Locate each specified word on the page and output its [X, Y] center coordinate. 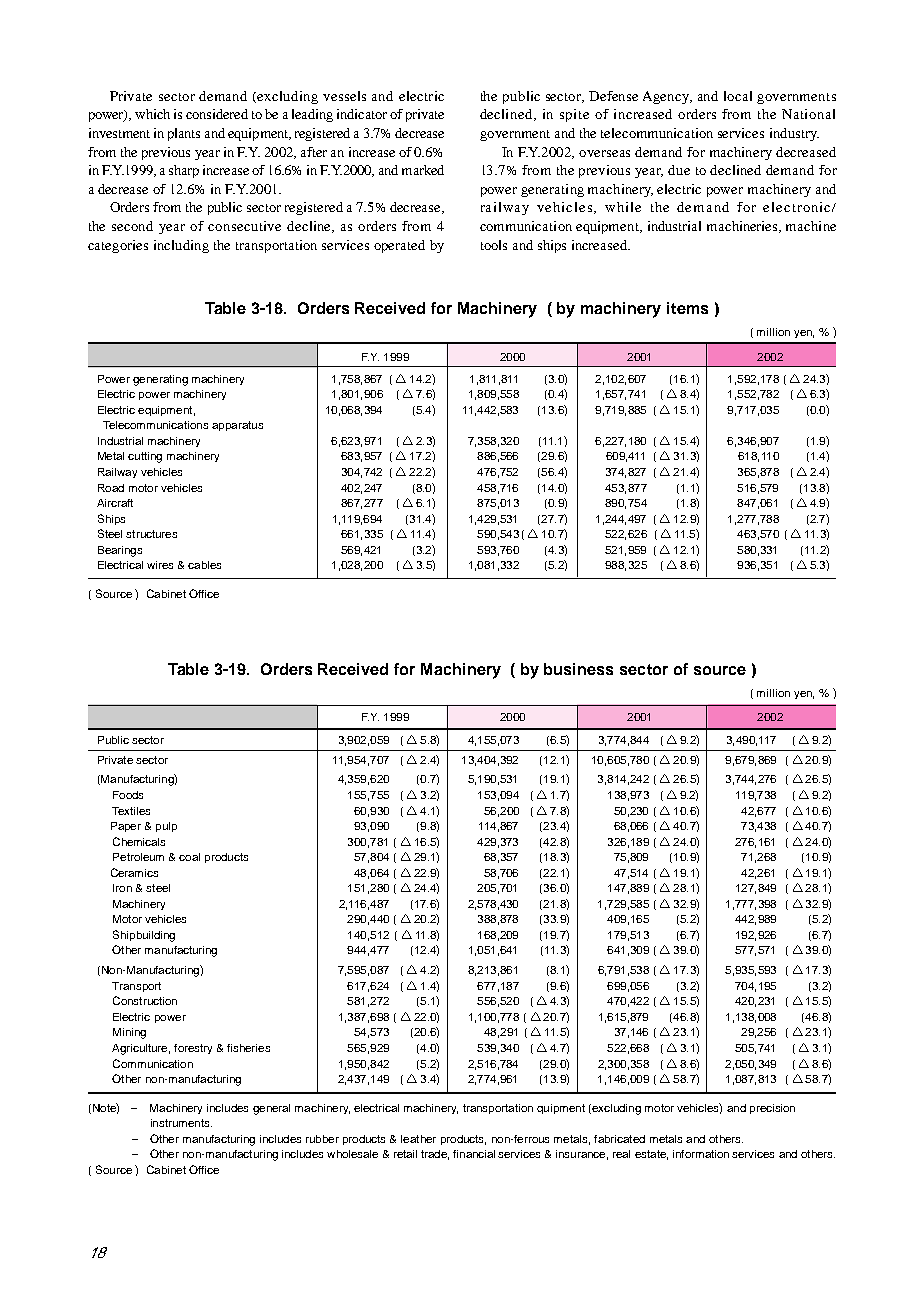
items [687, 308]
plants [184, 134]
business [578, 669]
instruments [181, 1123]
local [738, 96]
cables [204, 565]
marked [423, 170]
